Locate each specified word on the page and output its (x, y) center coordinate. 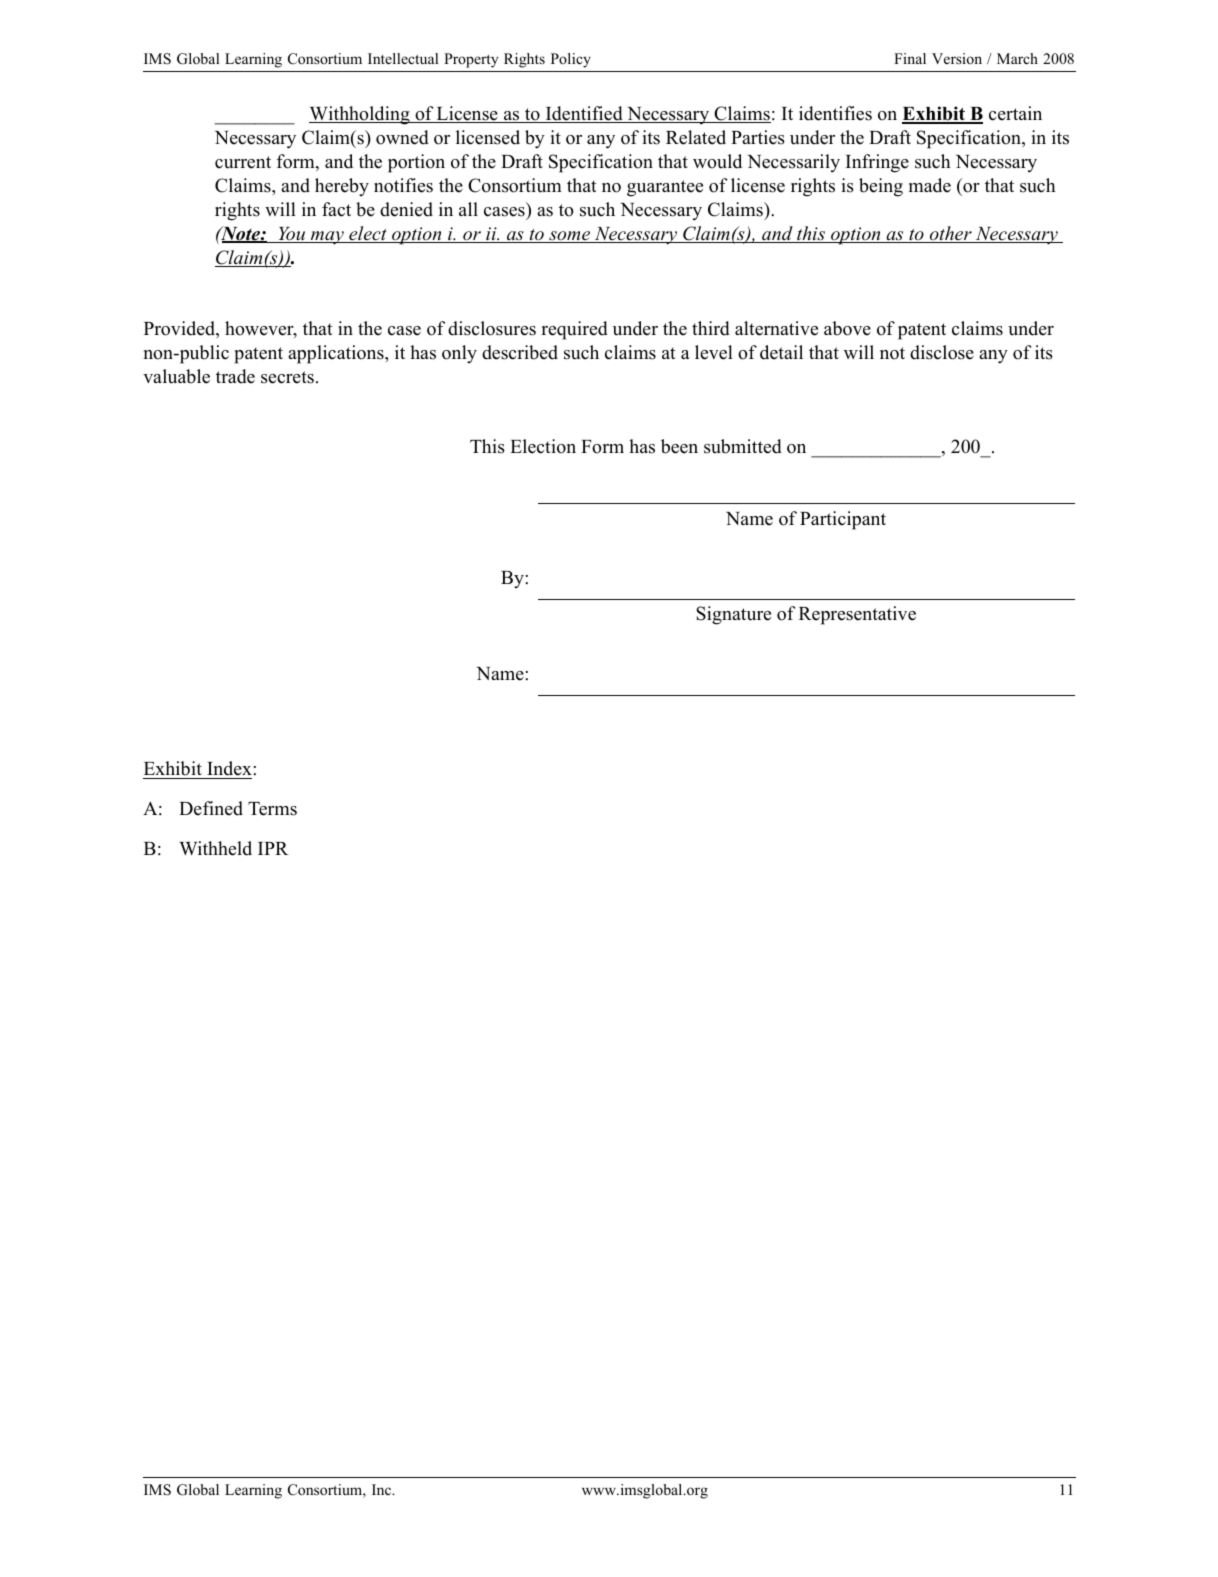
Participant (843, 520)
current (243, 162)
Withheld (215, 848)
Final (910, 58)
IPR (273, 848)
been (679, 446)
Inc (383, 1489)
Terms (272, 809)
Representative (857, 615)
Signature (733, 615)
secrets (287, 377)
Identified (584, 114)
